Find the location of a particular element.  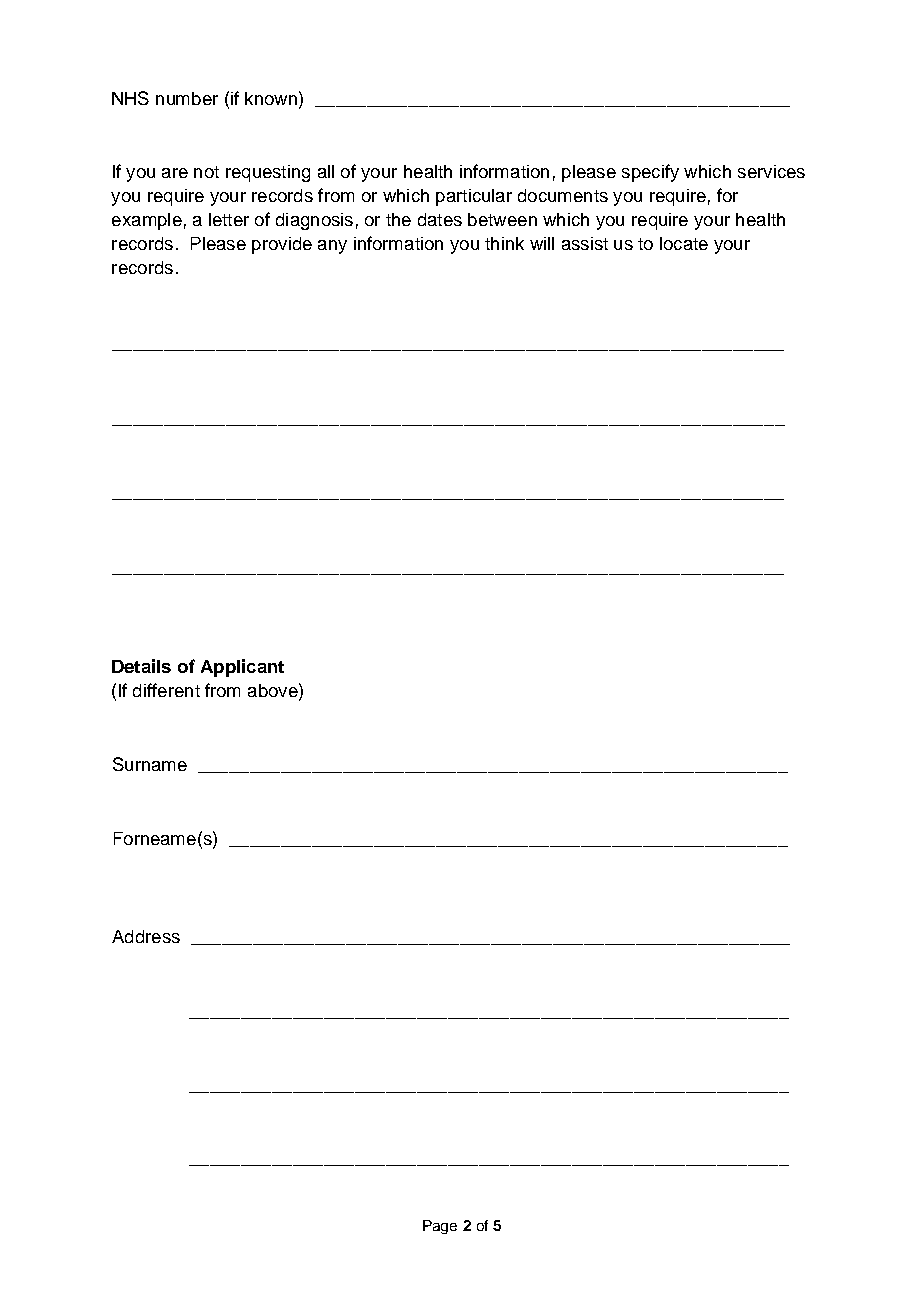

different is located at coordinates (166, 690).
